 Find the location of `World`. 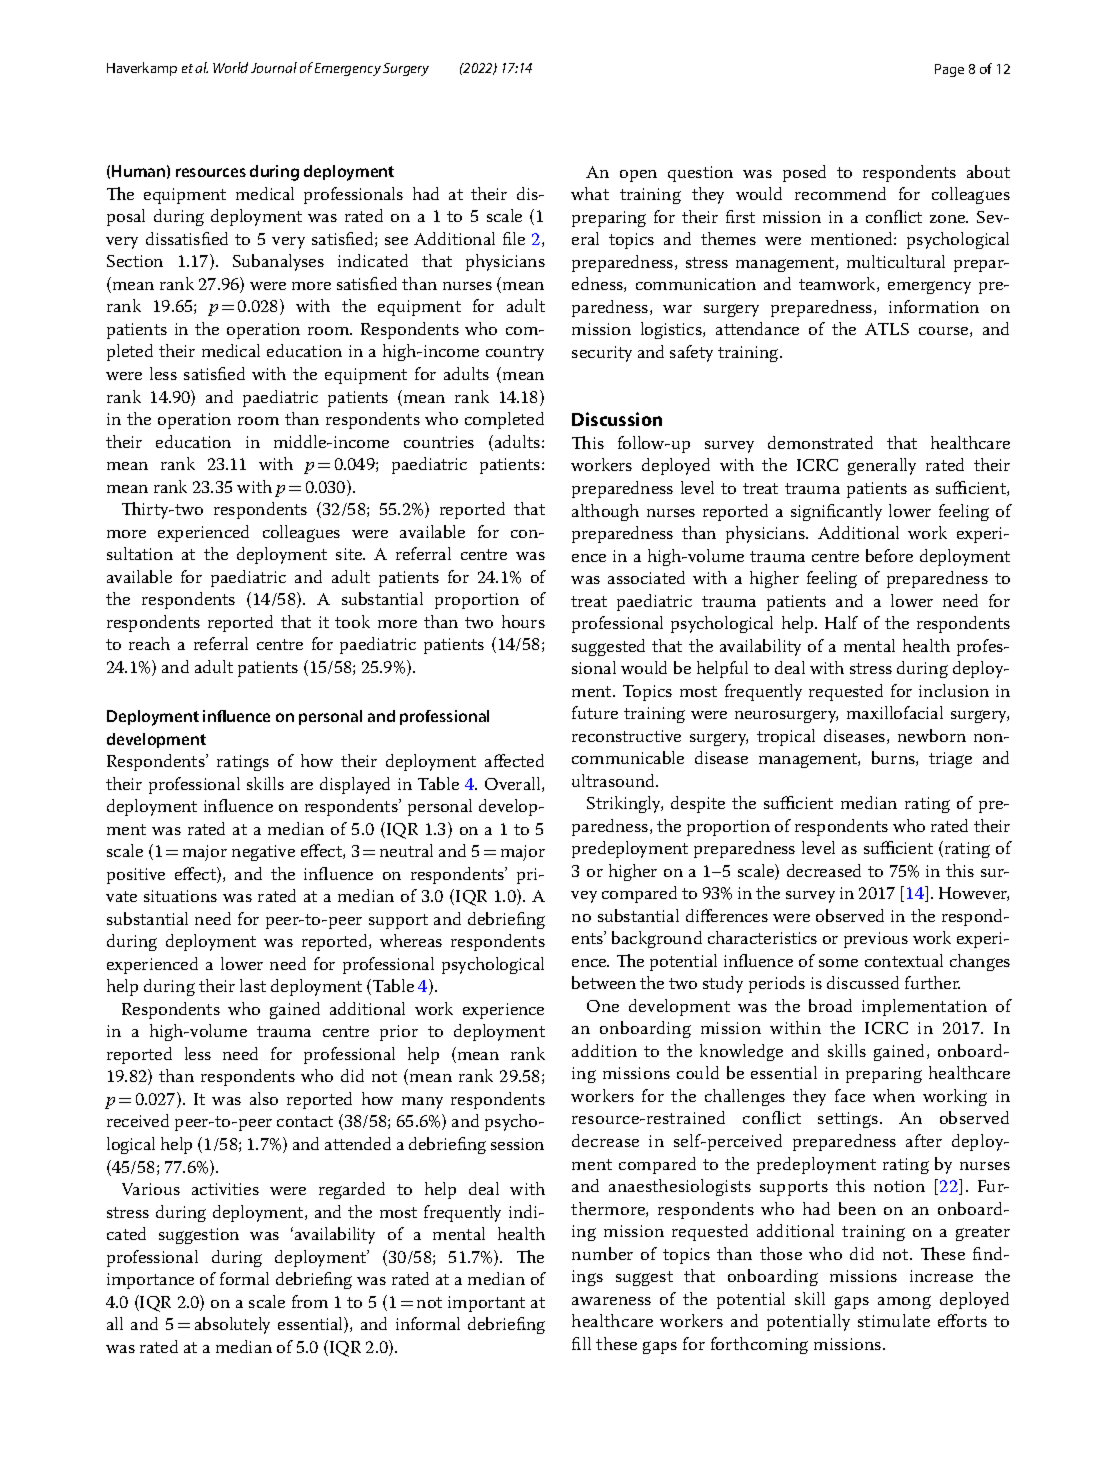

World is located at coordinates (230, 67).
